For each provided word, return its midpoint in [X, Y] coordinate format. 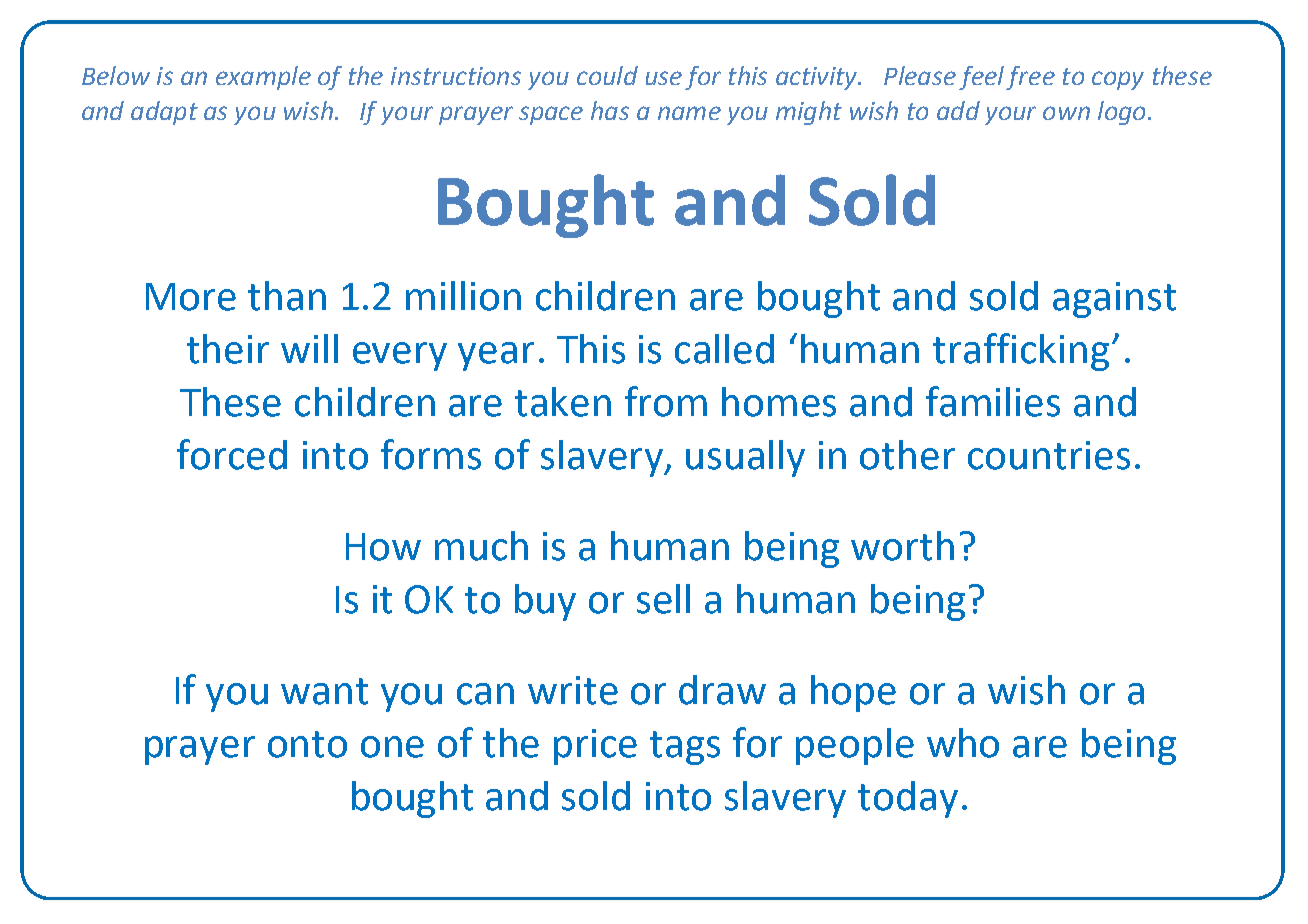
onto [307, 744]
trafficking [1021, 352]
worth [902, 546]
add [958, 110]
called [724, 349]
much [481, 546]
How [383, 547]
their [228, 349]
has [610, 110]
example [263, 78]
